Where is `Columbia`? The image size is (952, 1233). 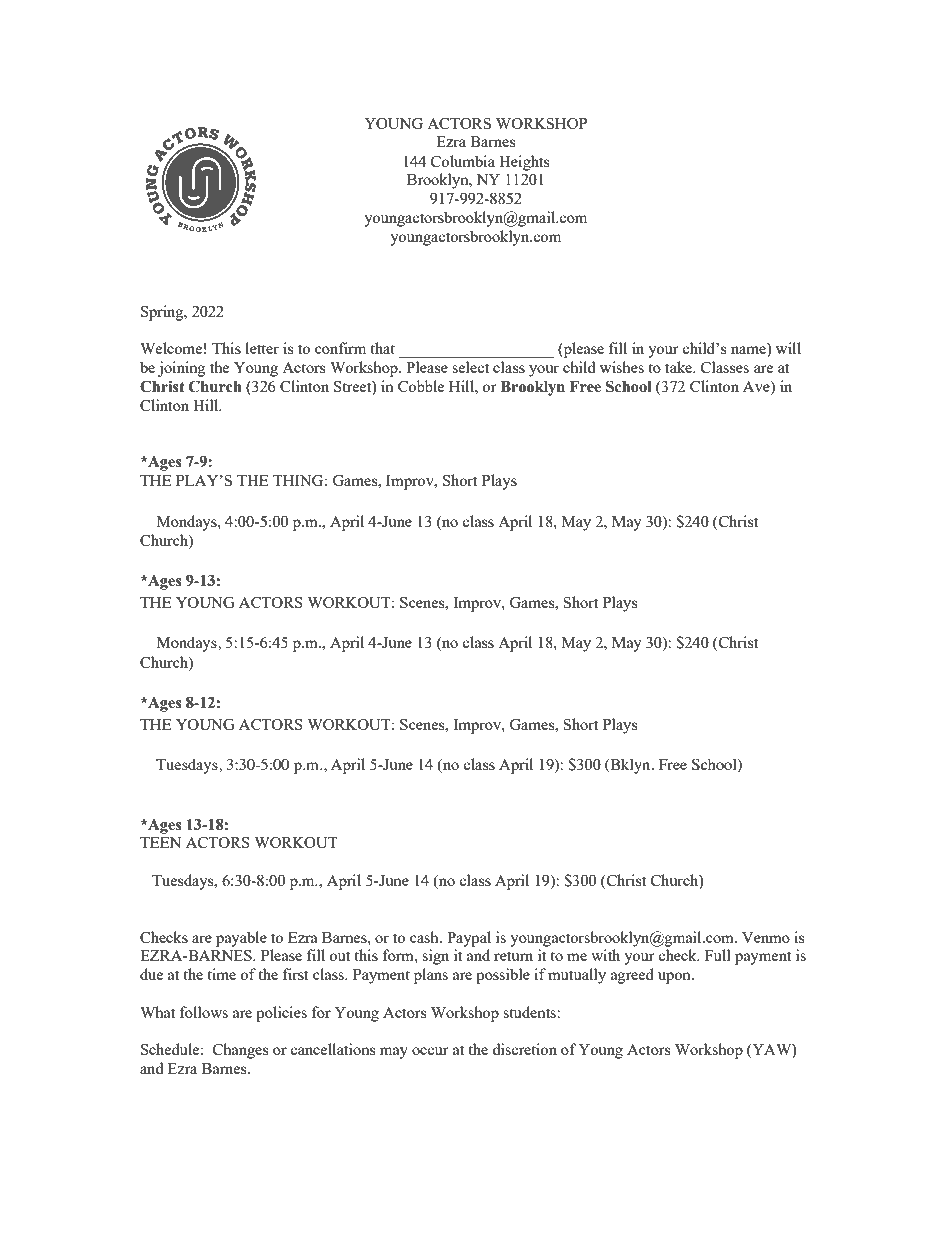 Columbia is located at coordinates (463, 161).
